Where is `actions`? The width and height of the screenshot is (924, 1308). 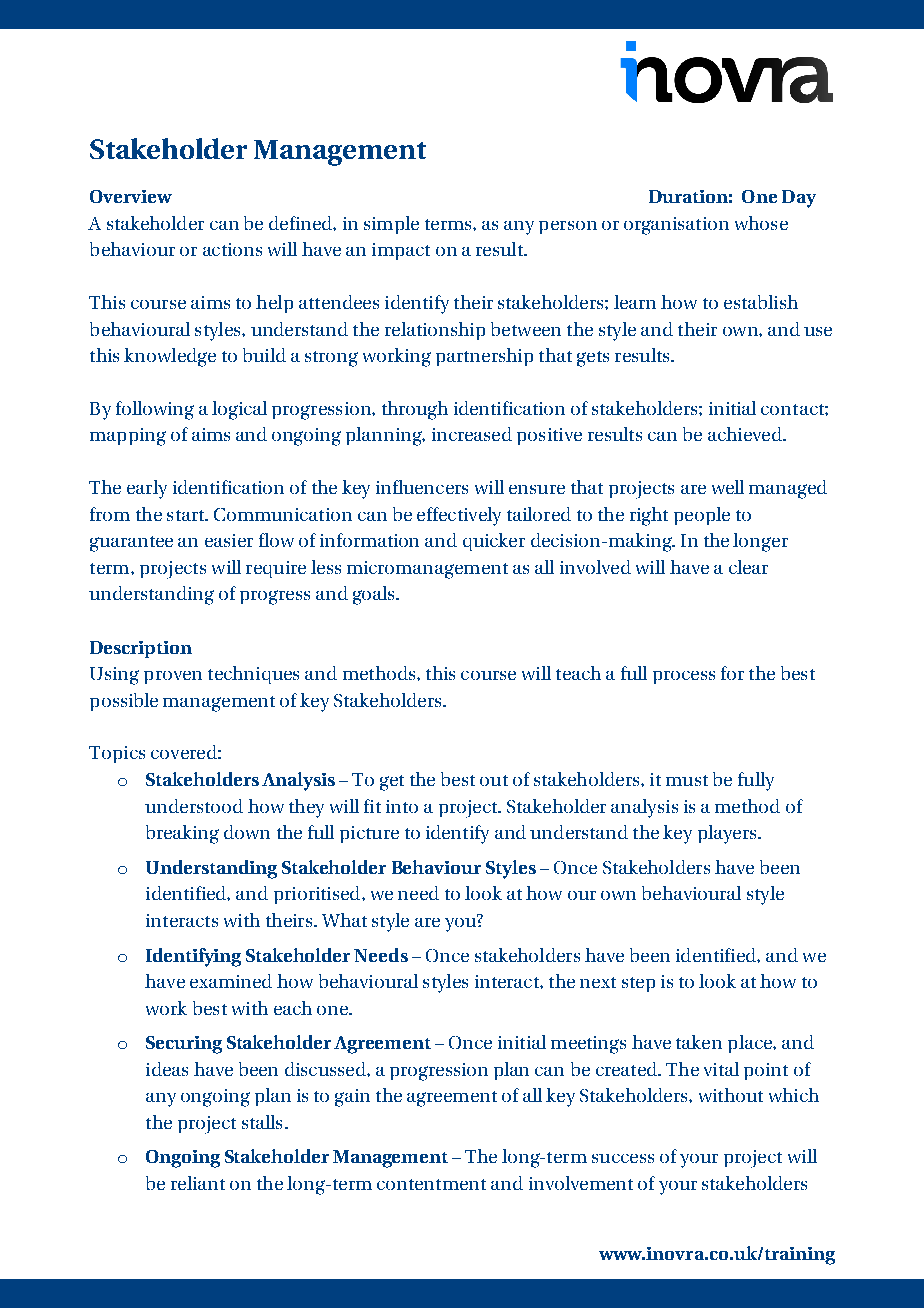
actions is located at coordinates (232, 249).
